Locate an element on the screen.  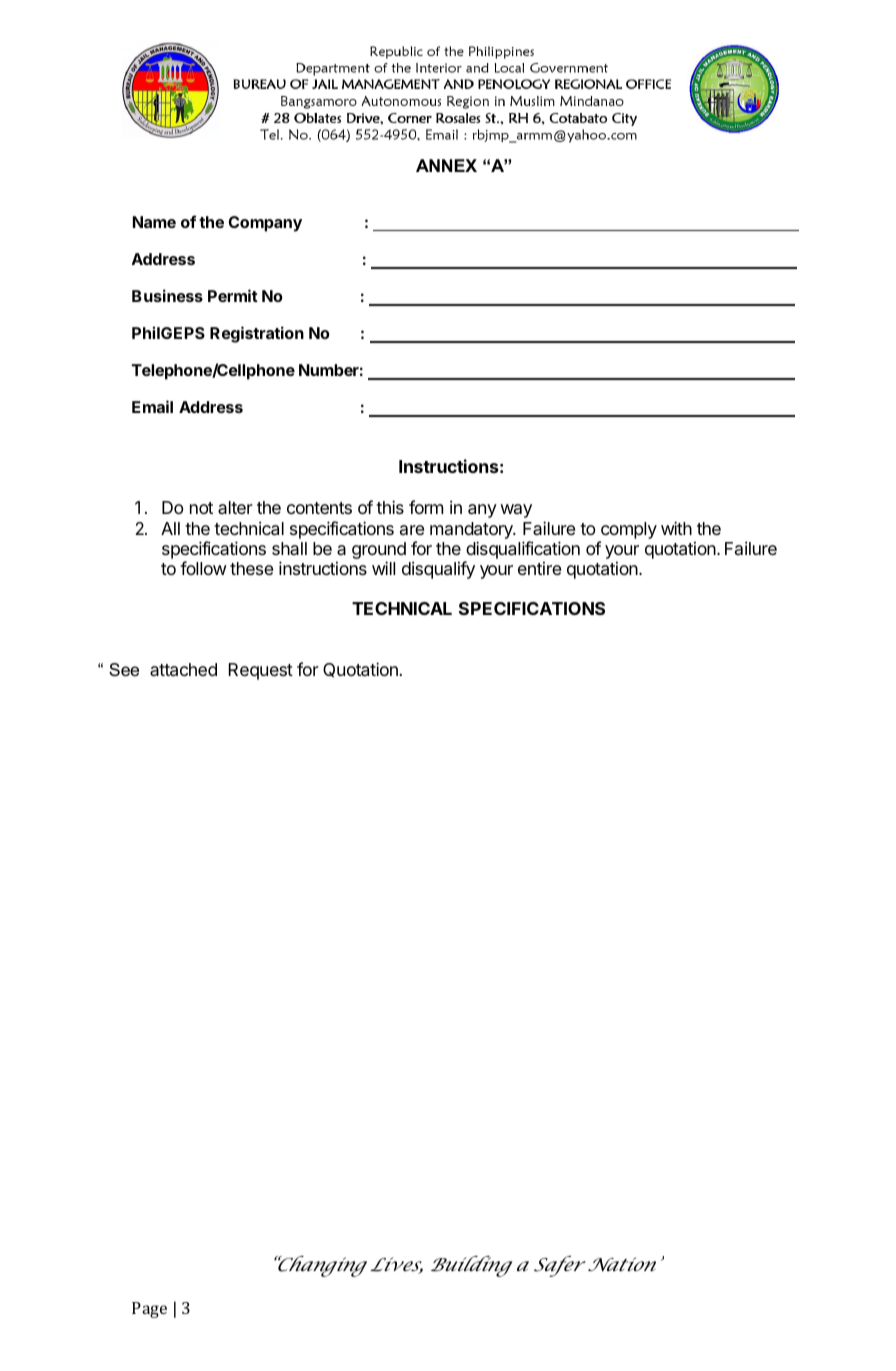
follow is located at coordinates (203, 568).
